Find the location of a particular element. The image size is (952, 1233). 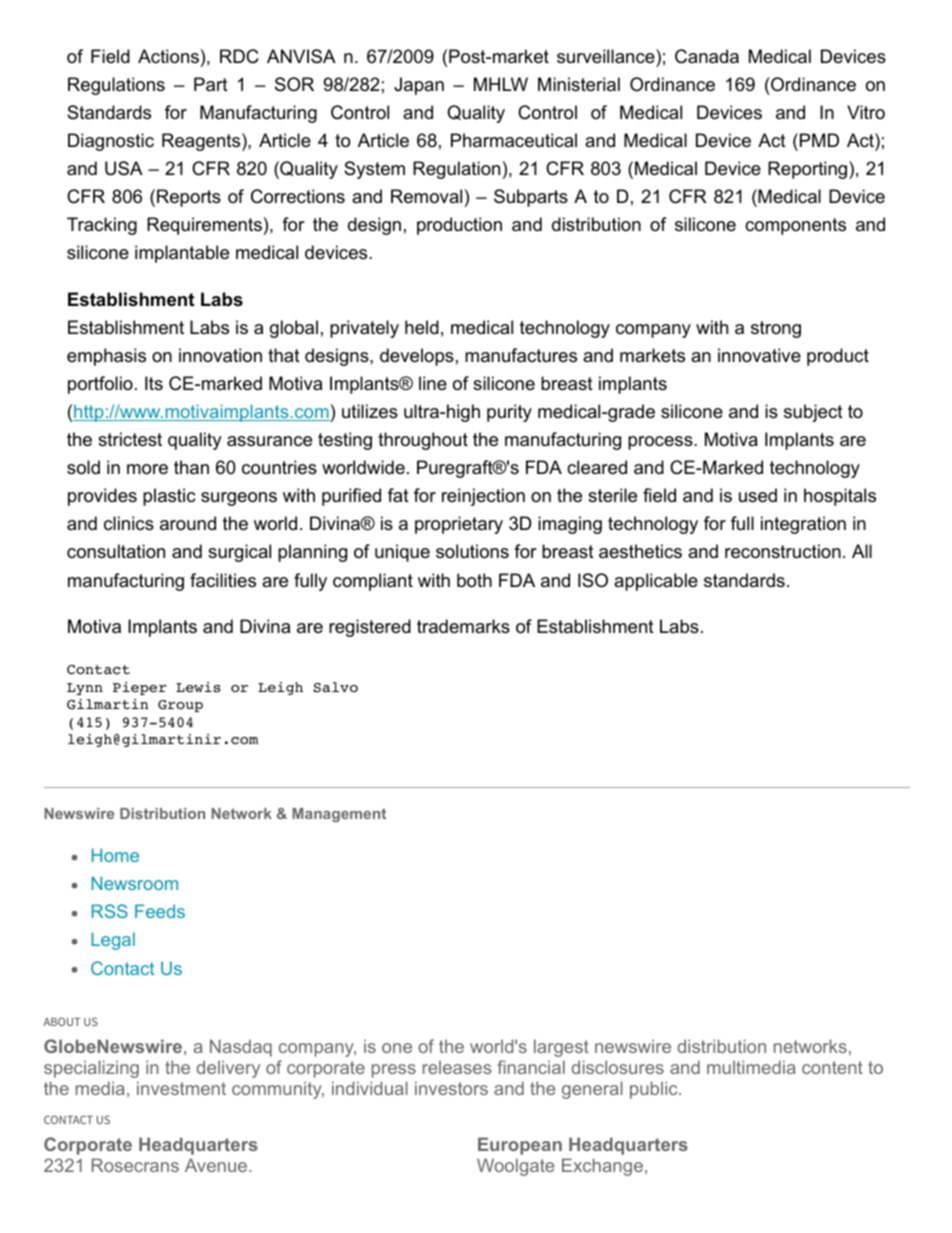

Canada is located at coordinates (707, 56).
